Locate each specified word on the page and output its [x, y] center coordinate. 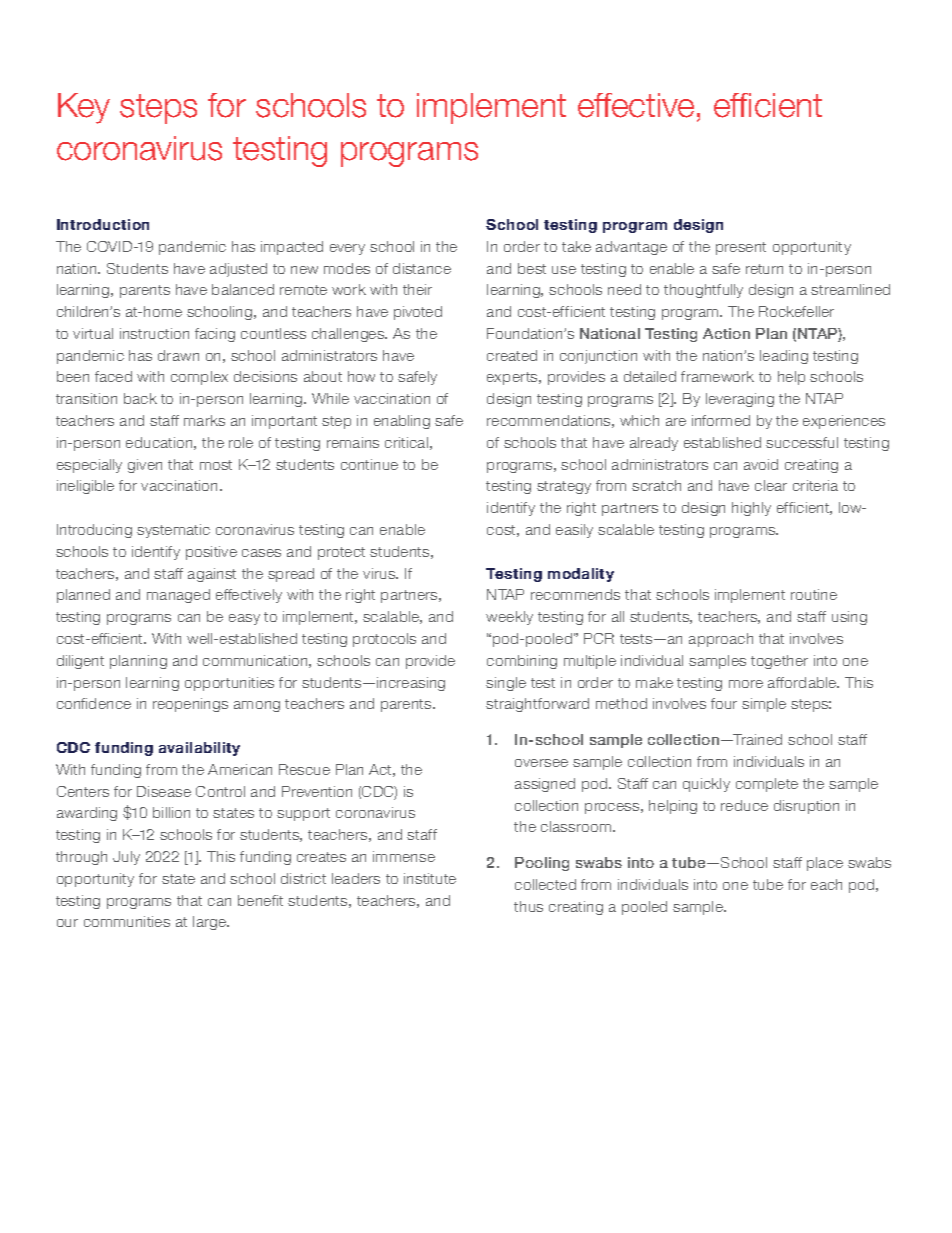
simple [764, 705]
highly [751, 509]
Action [726, 333]
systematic [173, 531]
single [506, 684]
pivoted [418, 313]
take [576, 246]
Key [84, 108]
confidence [94, 703]
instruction [154, 333]
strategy [564, 487]
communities [127, 921]
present [741, 248]
